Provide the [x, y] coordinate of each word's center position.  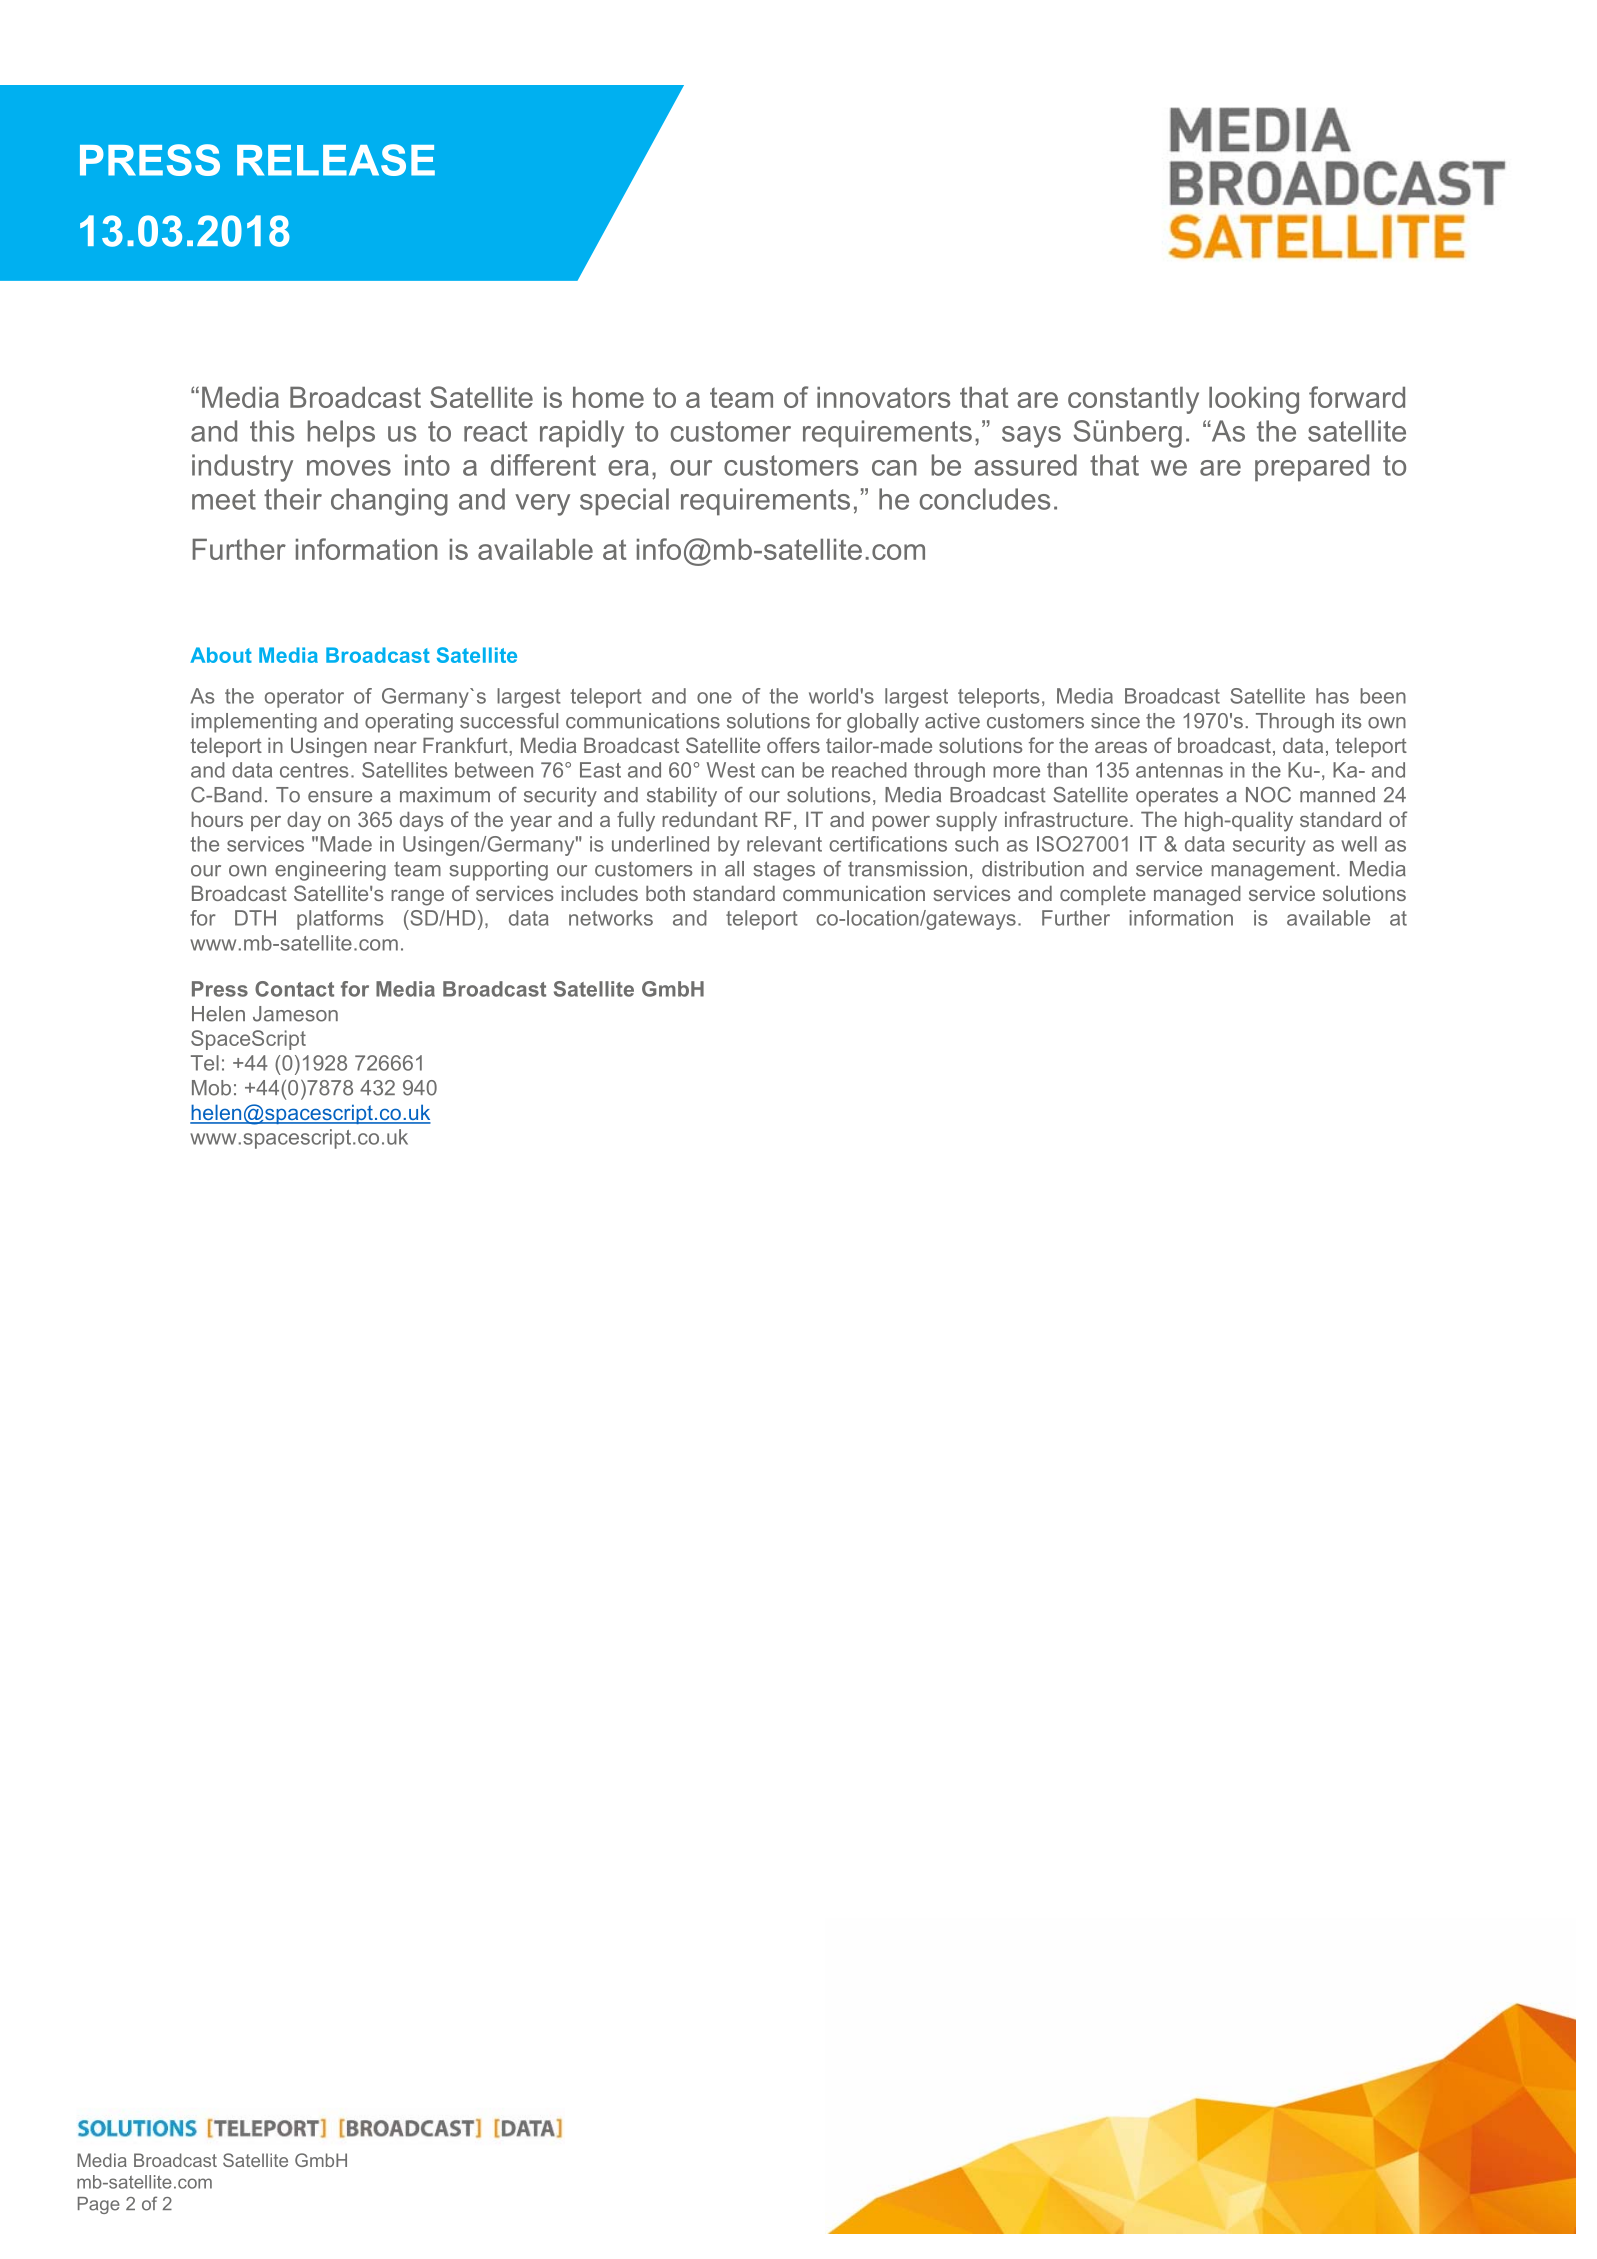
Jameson [295, 1014]
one [714, 698]
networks [611, 918]
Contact [294, 989]
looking [1254, 400]
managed [1197, 896]
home [608, 397]
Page [99, 2205]
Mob [211, 1088]
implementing [254, 723]
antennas [1179, 770]
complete [1103, 895]
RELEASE [336, 160]
